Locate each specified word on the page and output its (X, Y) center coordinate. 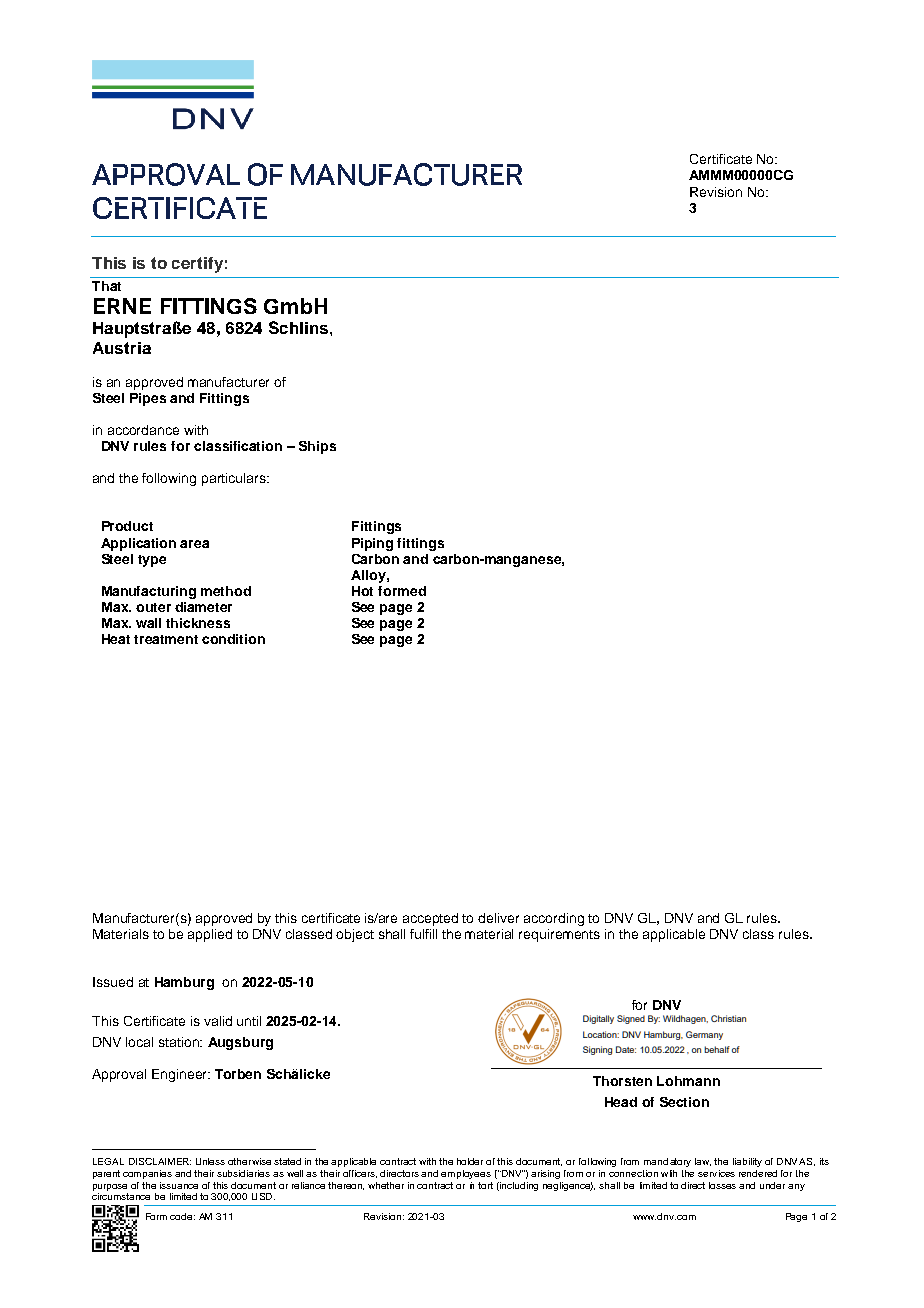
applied (210, 935)
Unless (210, 1161)
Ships (317, 447)
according (554, 919)
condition (233, 639)
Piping (372, 544)
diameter (203, 607)
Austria (122, 348)
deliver (498, 918)
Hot (362, 591)
